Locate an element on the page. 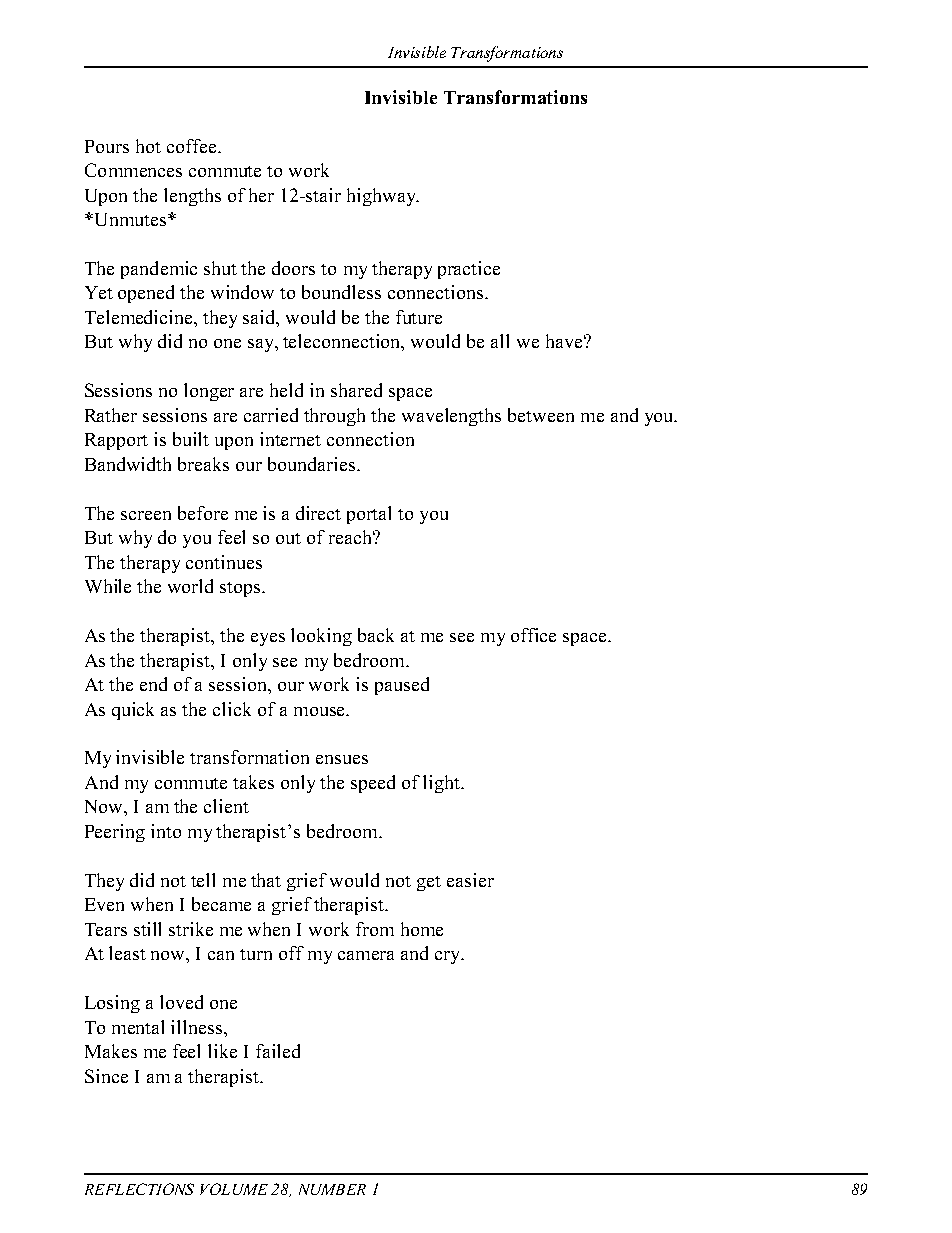 The height and width of the document is (1233, 952). Commences is located at coordinates (133, 170).
